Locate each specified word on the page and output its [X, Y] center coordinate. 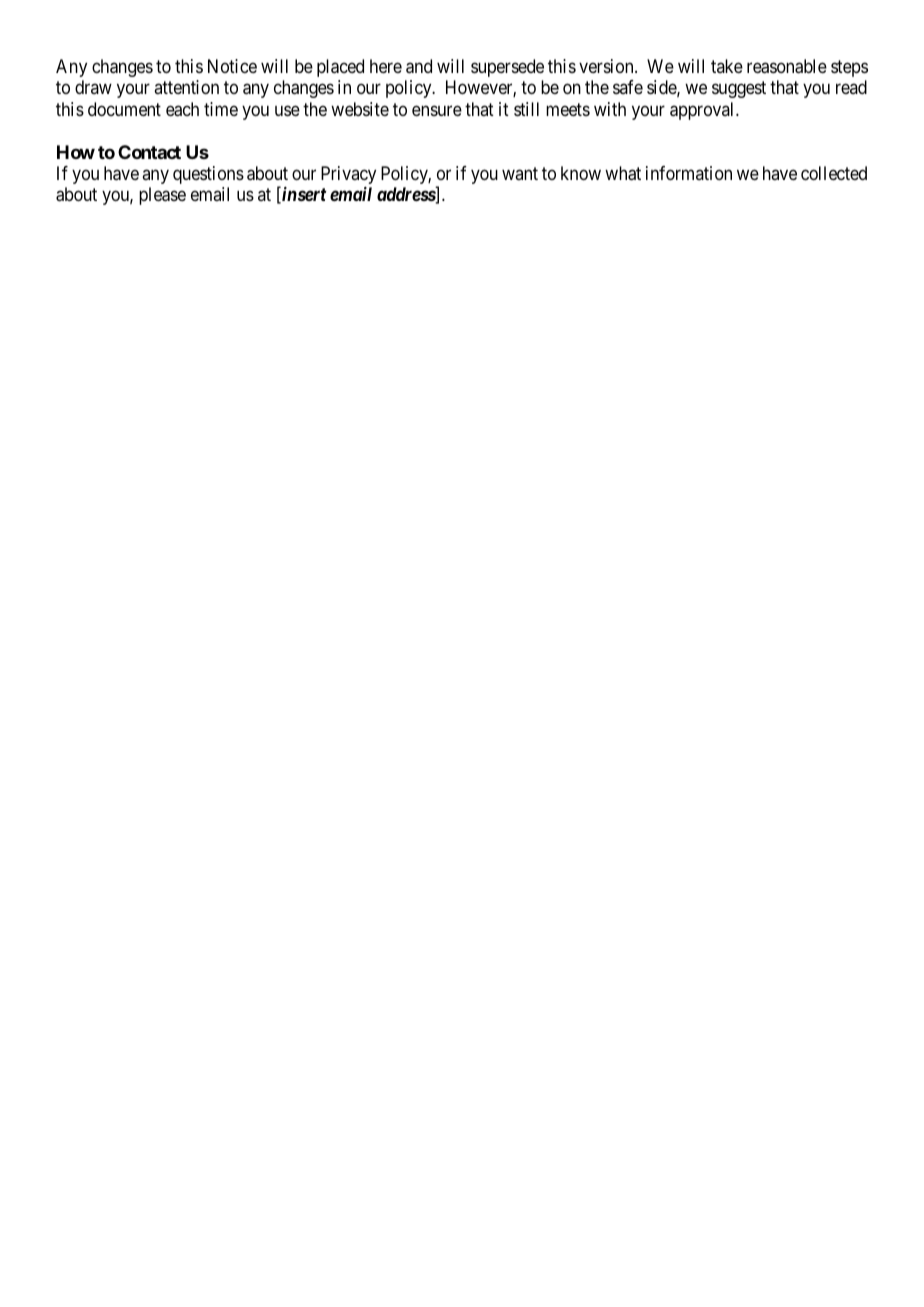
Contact [149, 152]
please [162, 196]
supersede [507, 68]
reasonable [787, 66]
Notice [232, 66]
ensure [437, 110]
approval [703, 111]
